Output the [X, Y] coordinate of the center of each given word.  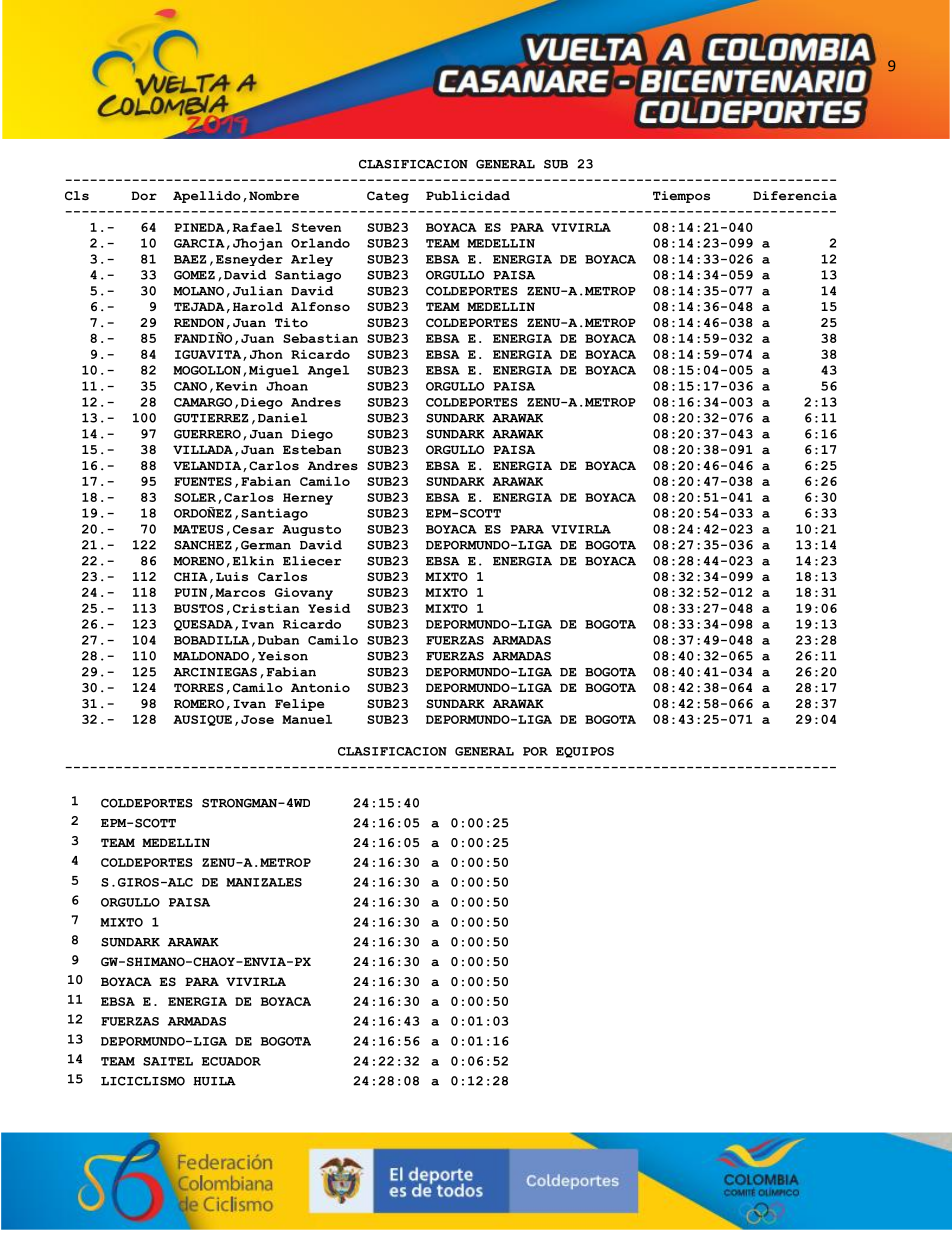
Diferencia [795, 196]
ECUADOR [231, 1061]
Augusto [311, 530]
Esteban [312, 450]
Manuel [307, 719]
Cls [77, 196]
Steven [316, 227]
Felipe [299, 705]
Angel [328, 371]
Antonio [320, 687]
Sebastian [320, 338]
